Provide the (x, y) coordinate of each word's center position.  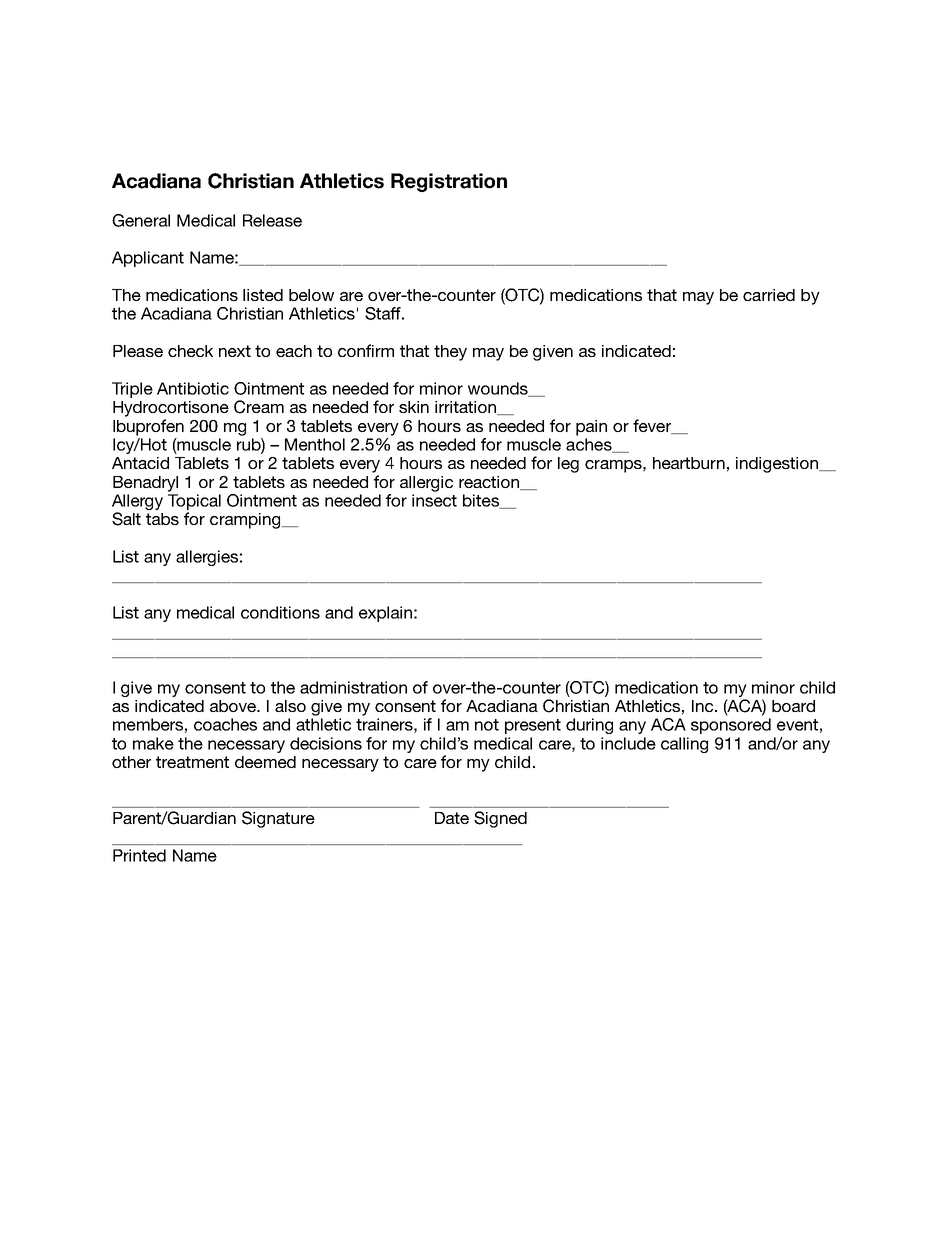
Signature (278, 819)
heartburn (689, 463)
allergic (426, 484)
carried (769, 295)
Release (272, 220)
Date (452, 818)
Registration (449, 182)
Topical (194, 502)
